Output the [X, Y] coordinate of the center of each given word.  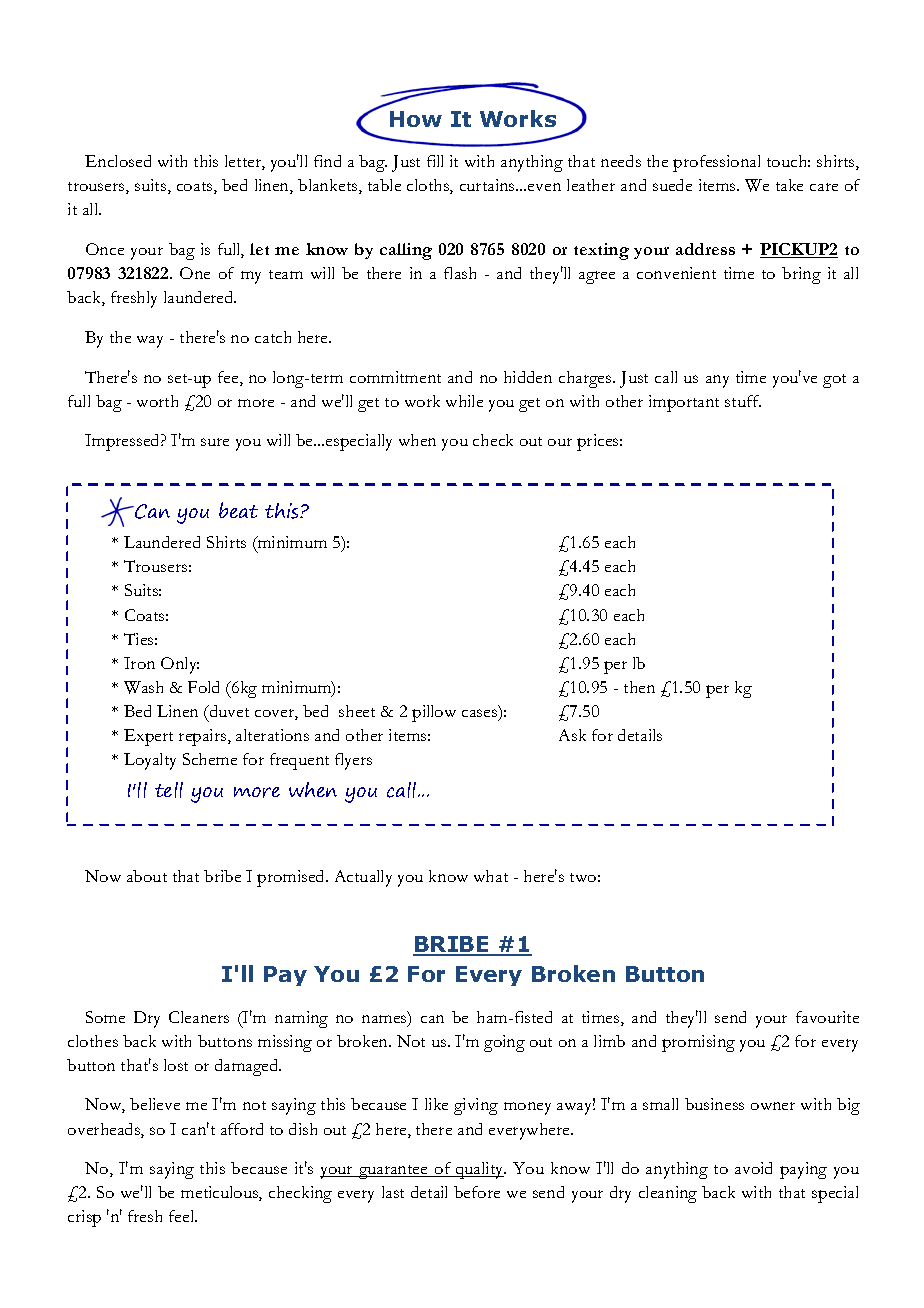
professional [716, 163]
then [639, 687]
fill [435, 161]
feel [183, 1216]
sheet [357, 711]
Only [180, 665]
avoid [753, 1168]
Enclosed [118, 161]
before [477, 1192]
